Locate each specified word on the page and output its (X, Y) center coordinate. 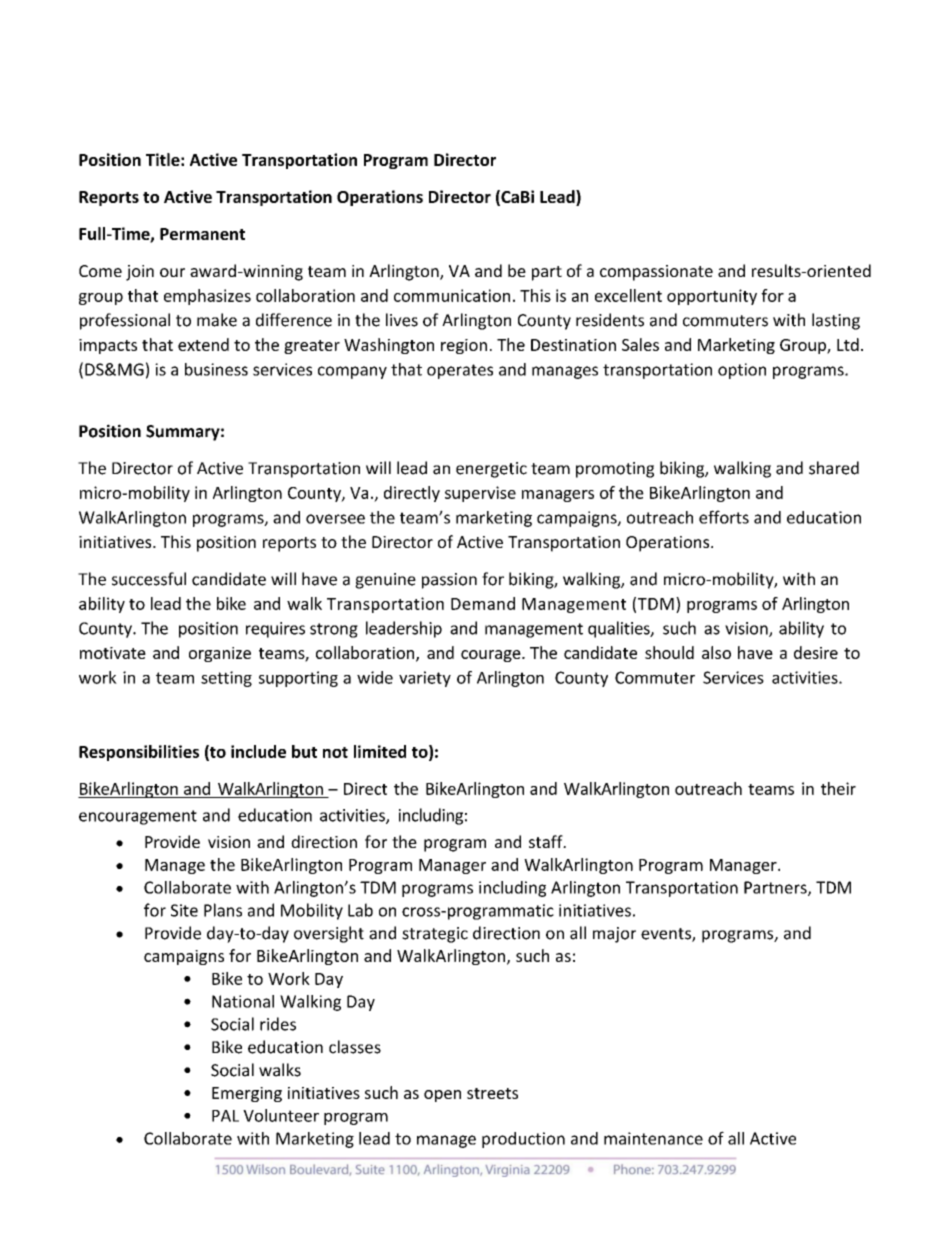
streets (492, 1093)
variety (425, 679)
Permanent (202, 234)
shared (834, 468)
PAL (225, 1116)
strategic (435, 935)
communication (452, 295)
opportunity (712, 297)
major (614, 935)
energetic (491, 470)
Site (184, 910)
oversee (335, 519)
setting (226, 679)
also (716, 652)
